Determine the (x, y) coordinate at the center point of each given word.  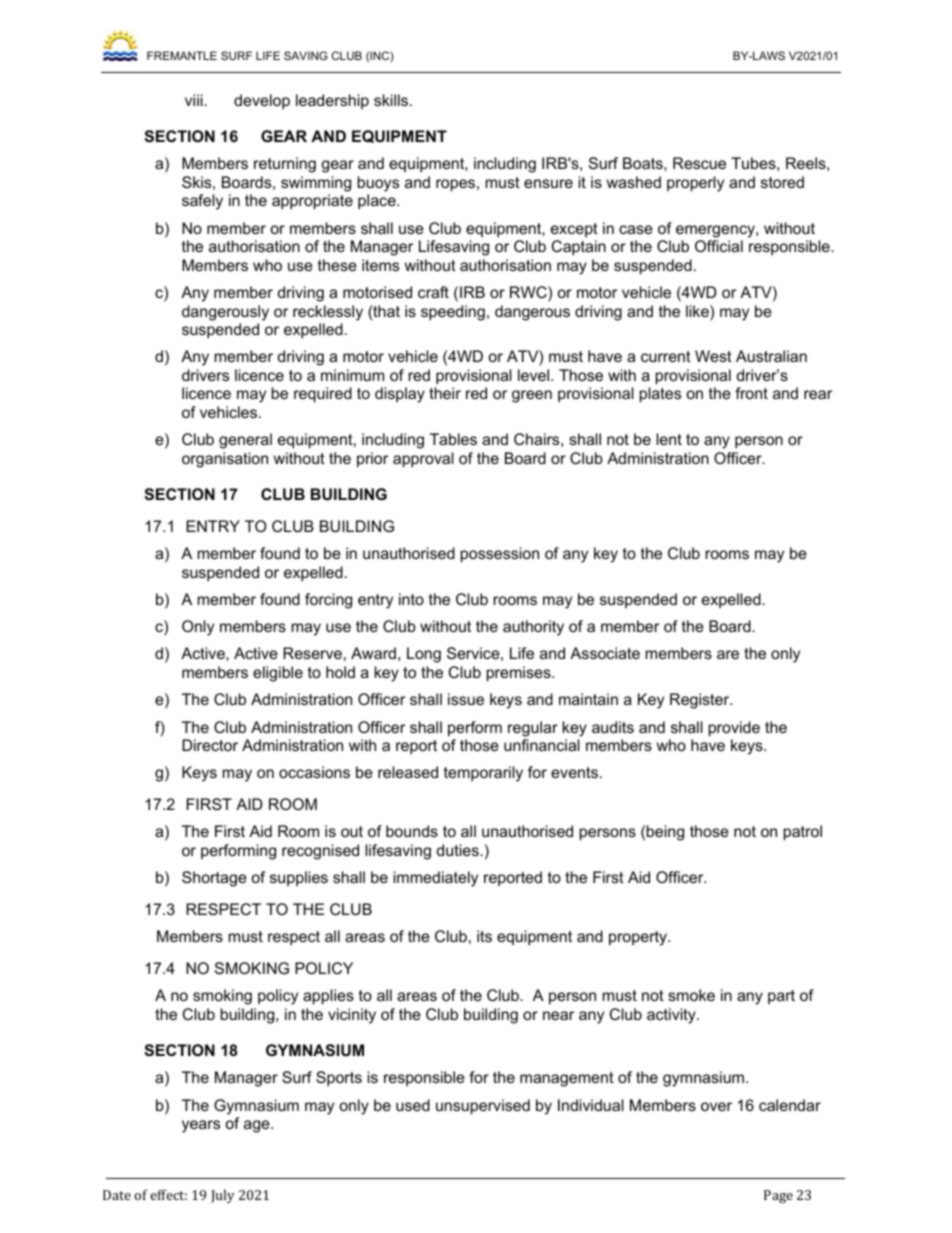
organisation (225, 460)
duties (459, 850)
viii (195, 100)
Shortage (214, 879)
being (665, 833)
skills (391, 100)
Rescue (699, 163)
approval (423, 460)
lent (669, 439)
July (222, 1196)
